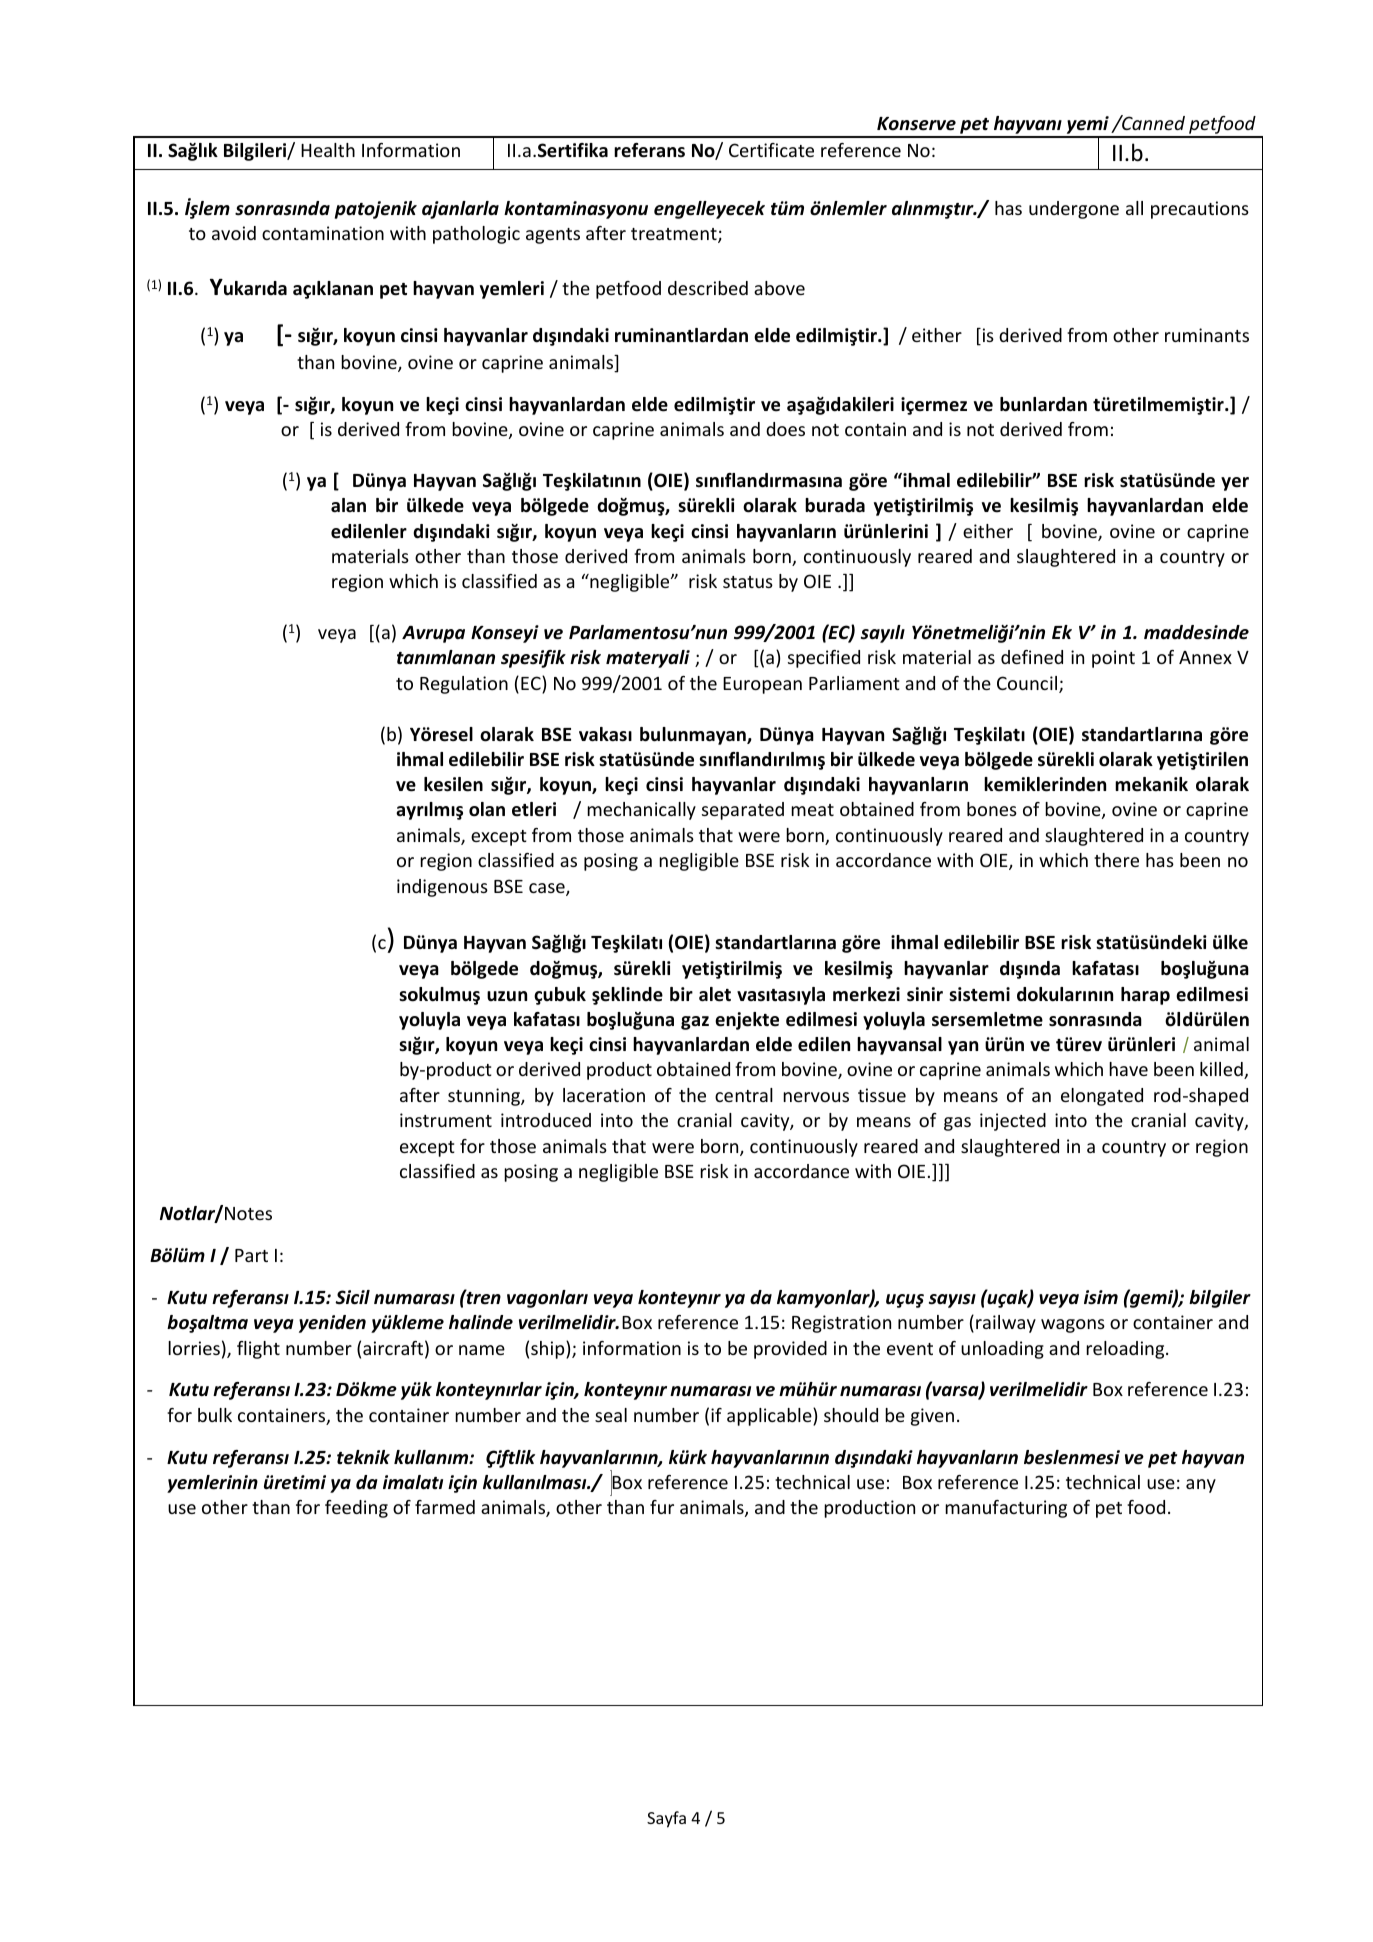 The image size is (1373, 1942). What do you see at coordinates (348, 505) in the document?
I see `alan` at bounding box center [348, 505].
